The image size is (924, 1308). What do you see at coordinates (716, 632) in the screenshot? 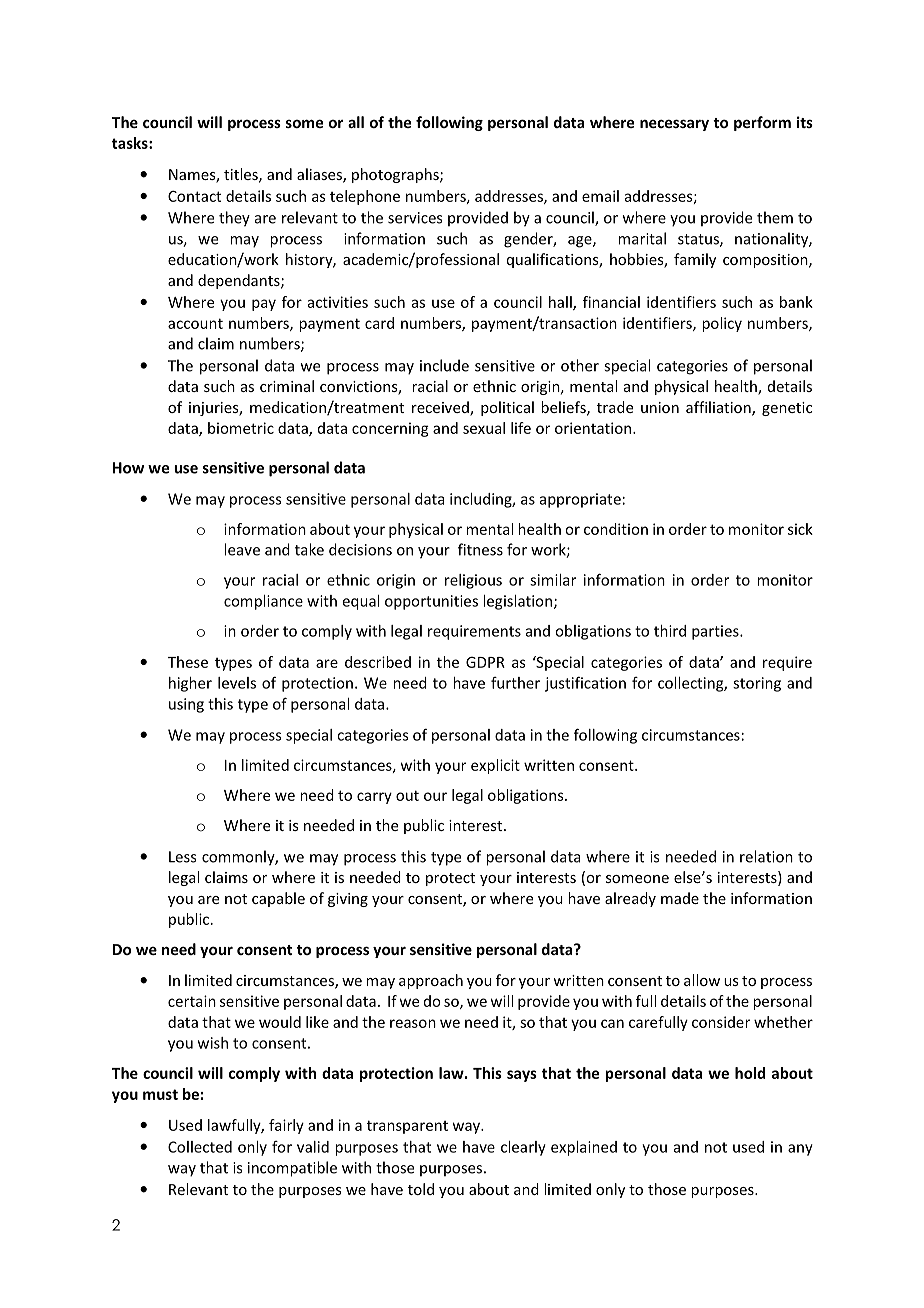
I see `parties` at bounding box center [716, 632].
